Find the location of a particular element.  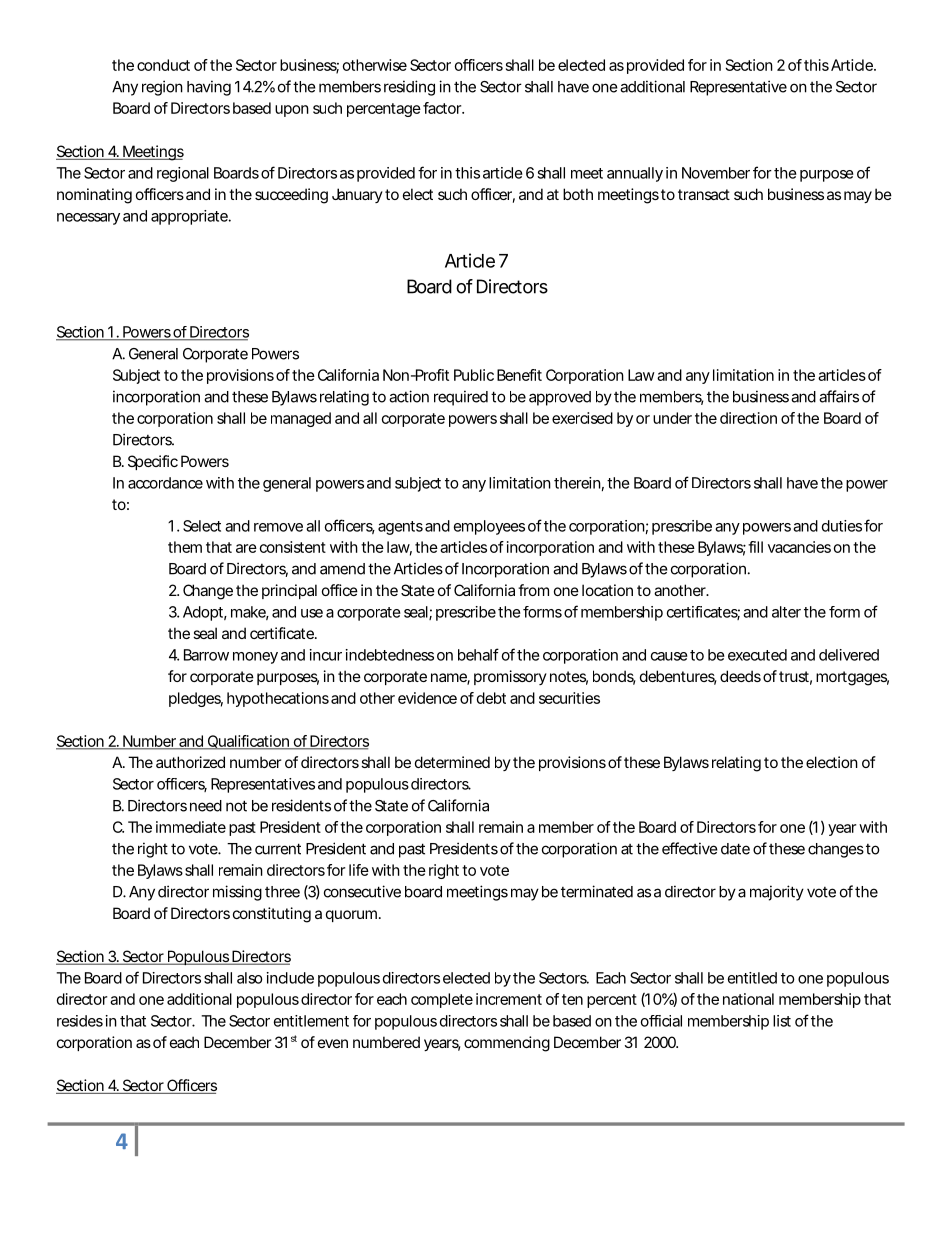

resides is located at coordinates (80, 1021).
